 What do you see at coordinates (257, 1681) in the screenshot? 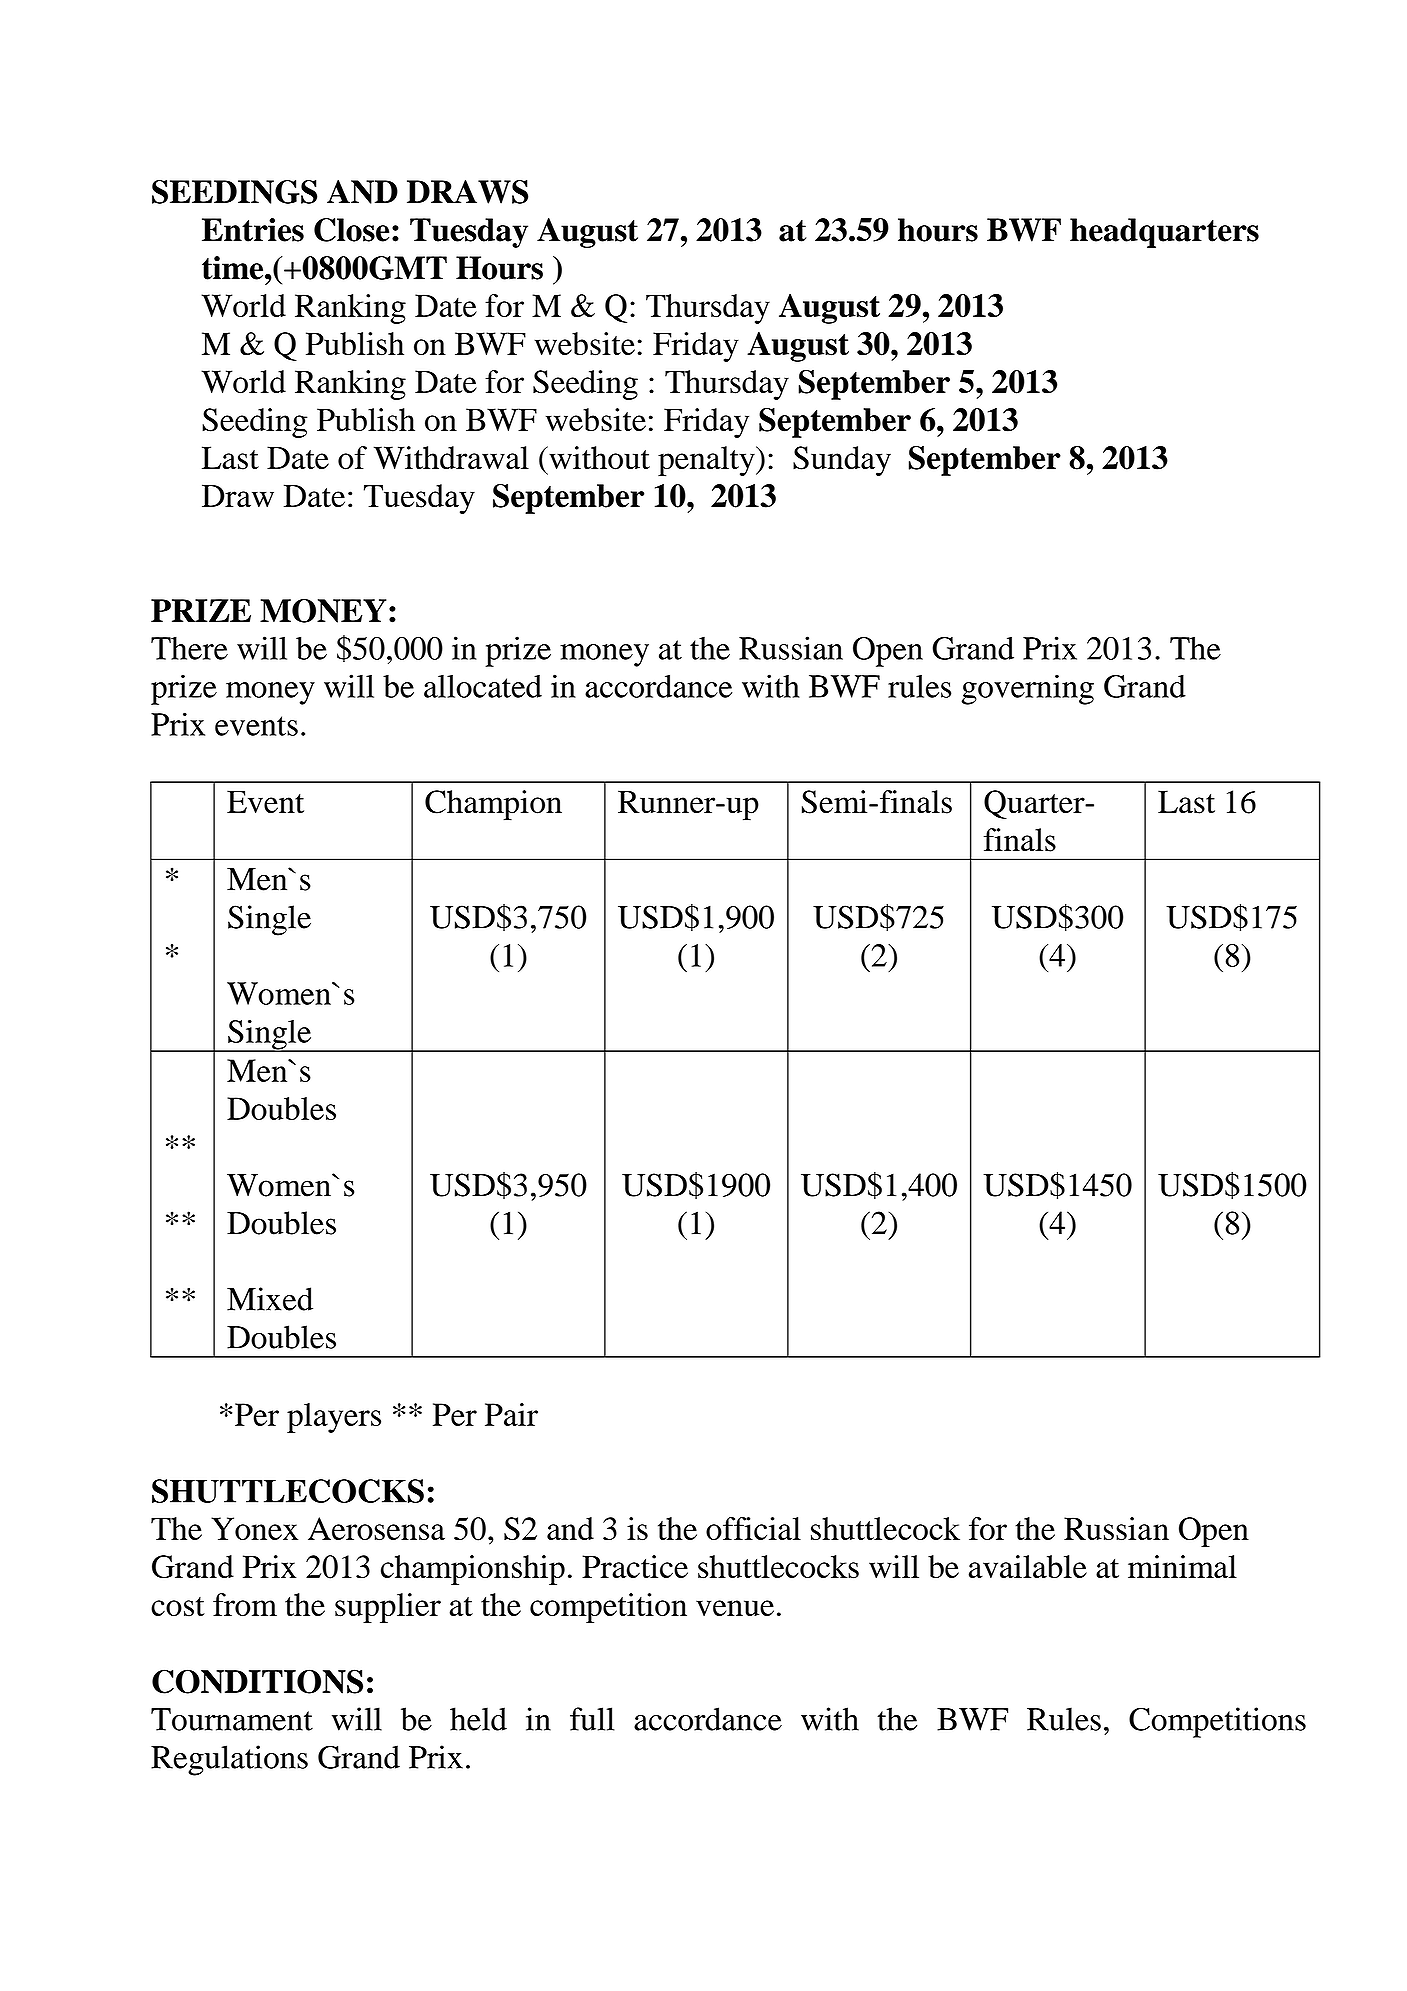
I see `CONDITIONS` at bounding box center [257, 1681].
